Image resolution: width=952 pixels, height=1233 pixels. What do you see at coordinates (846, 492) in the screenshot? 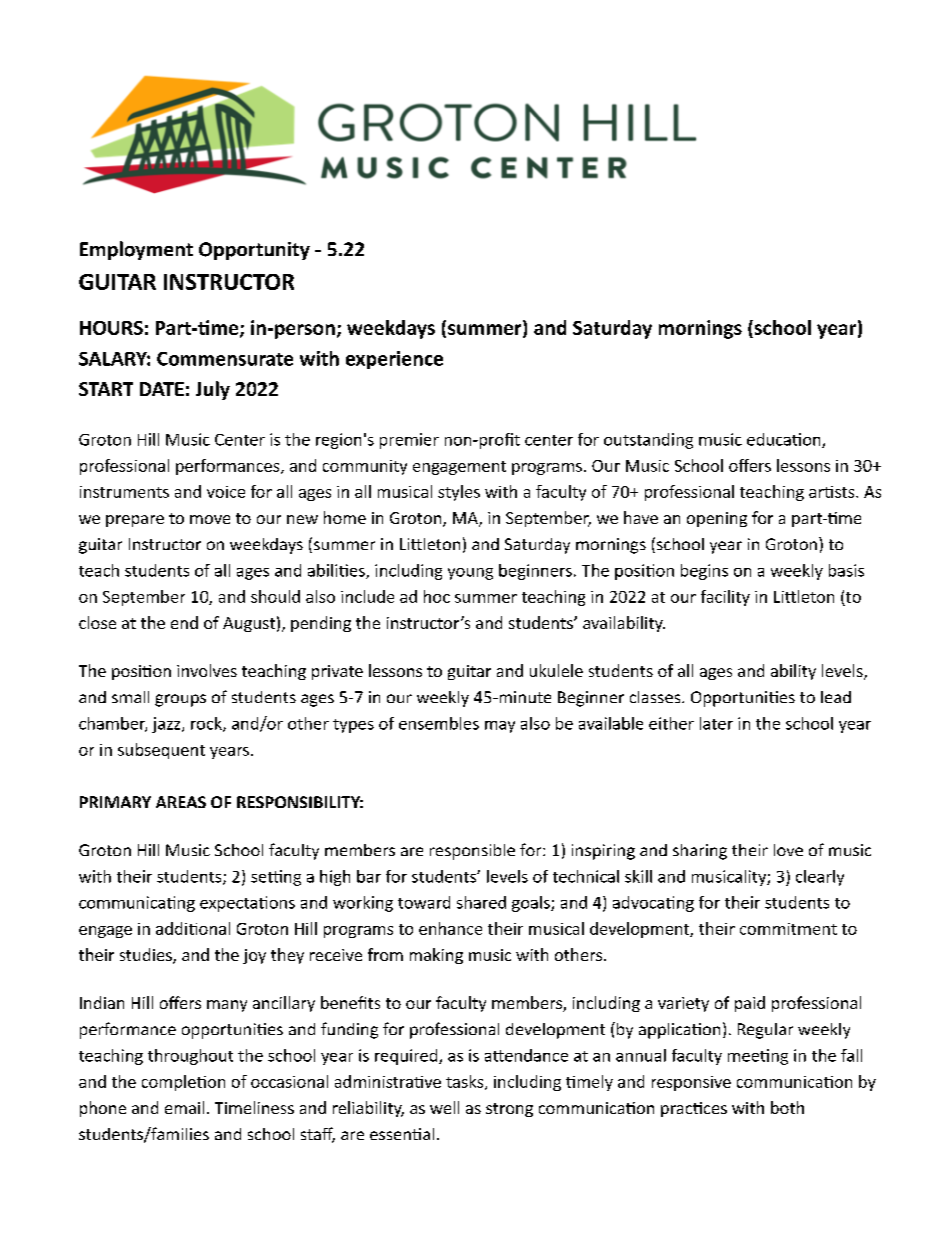
I see `sts` at bounding box center [846, 492].
